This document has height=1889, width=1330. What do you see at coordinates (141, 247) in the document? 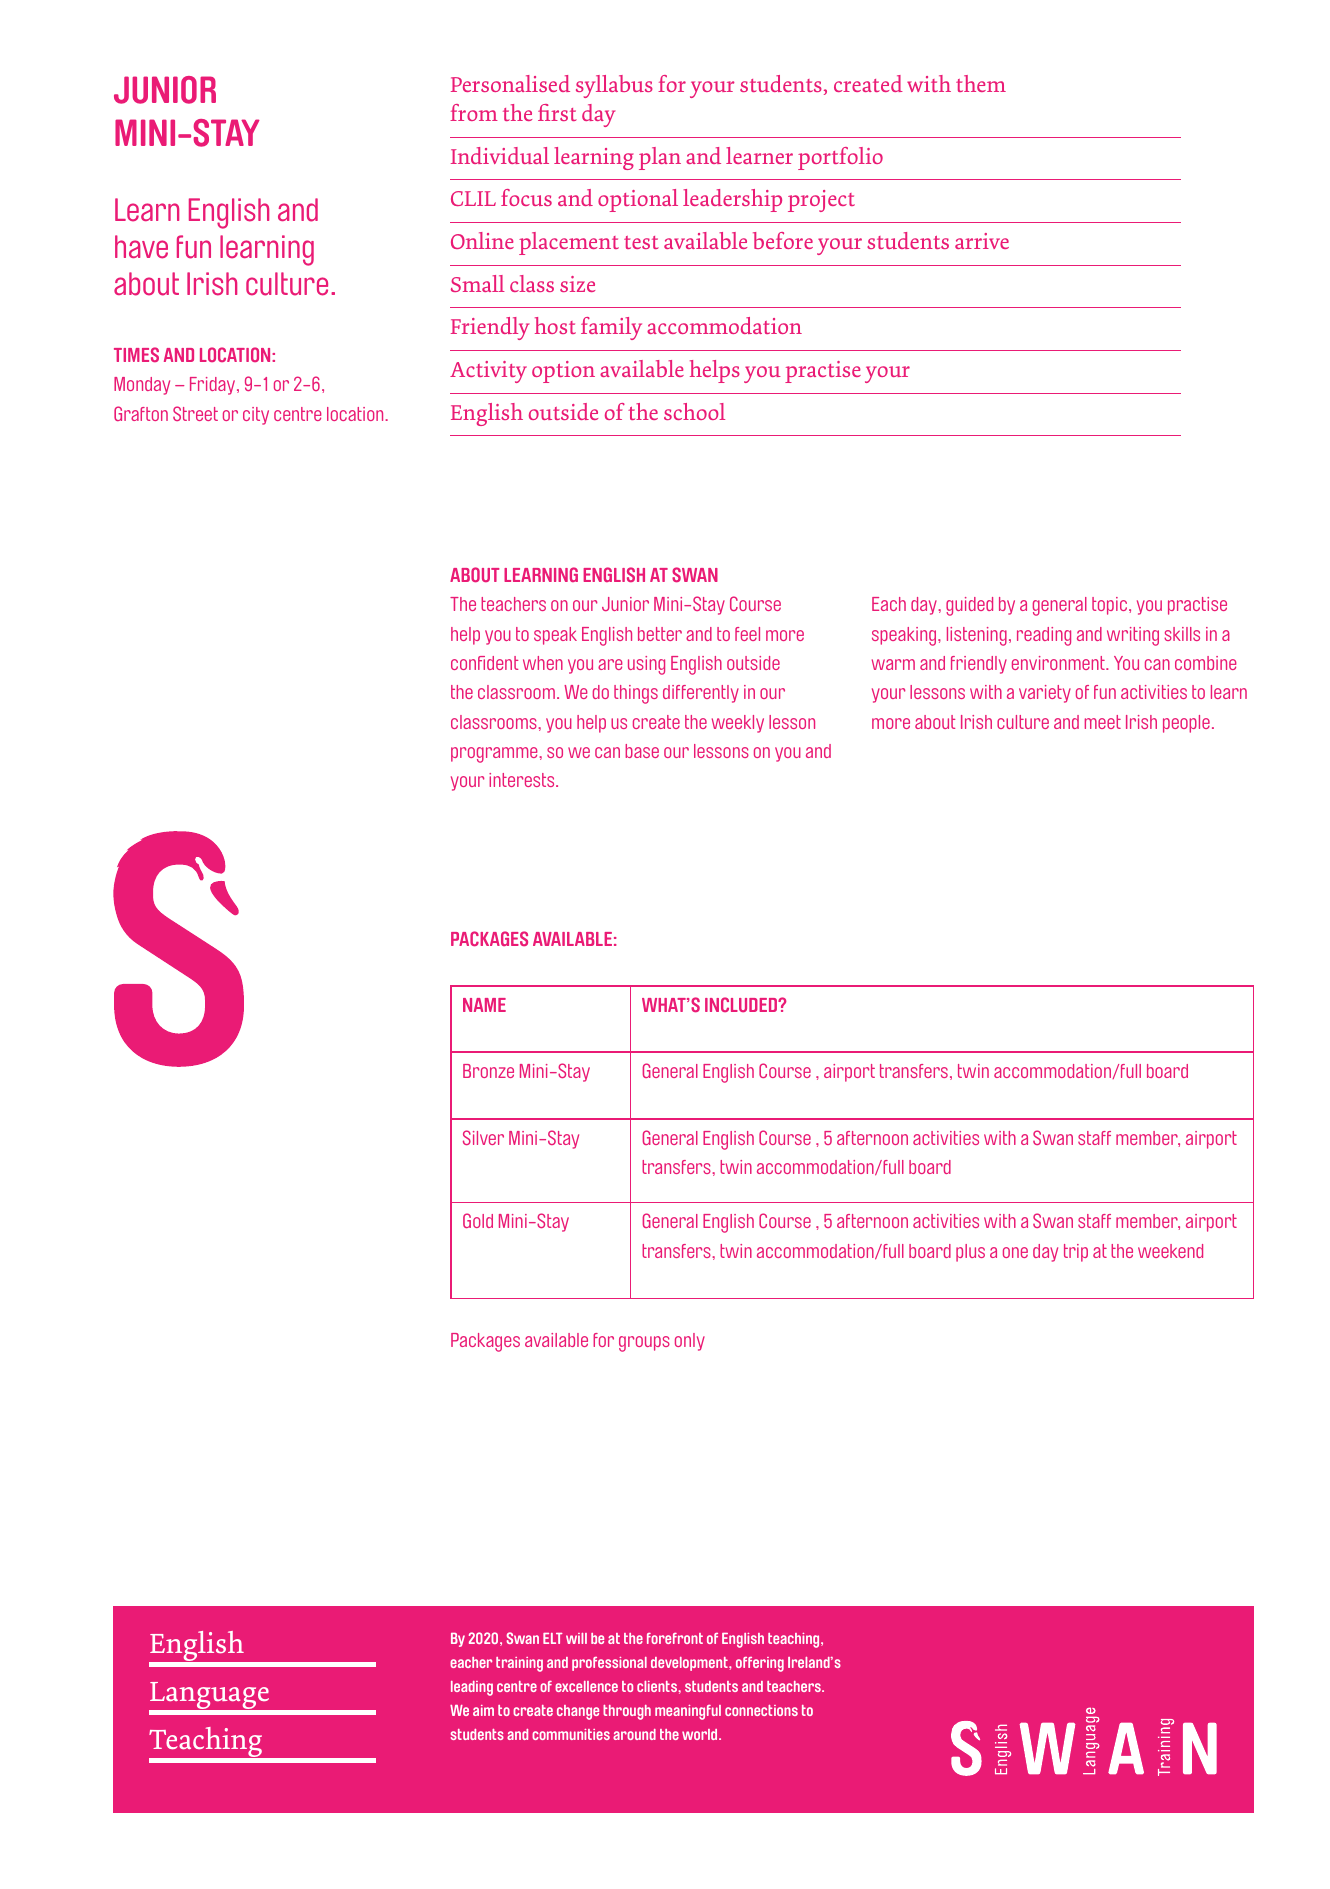
I see `have` at bounding box center [141, 247].
